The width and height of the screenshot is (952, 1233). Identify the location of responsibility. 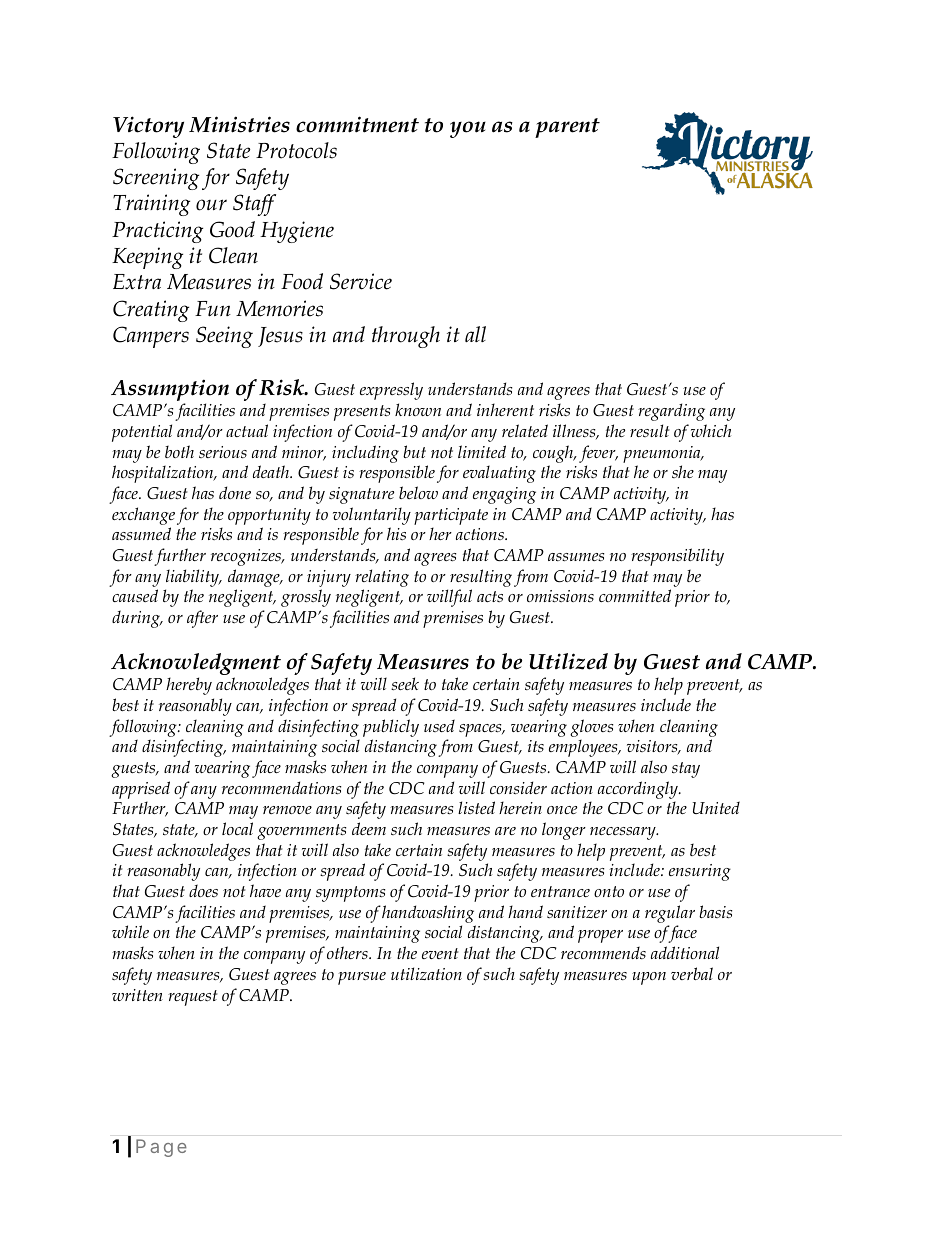
(677, 557).
